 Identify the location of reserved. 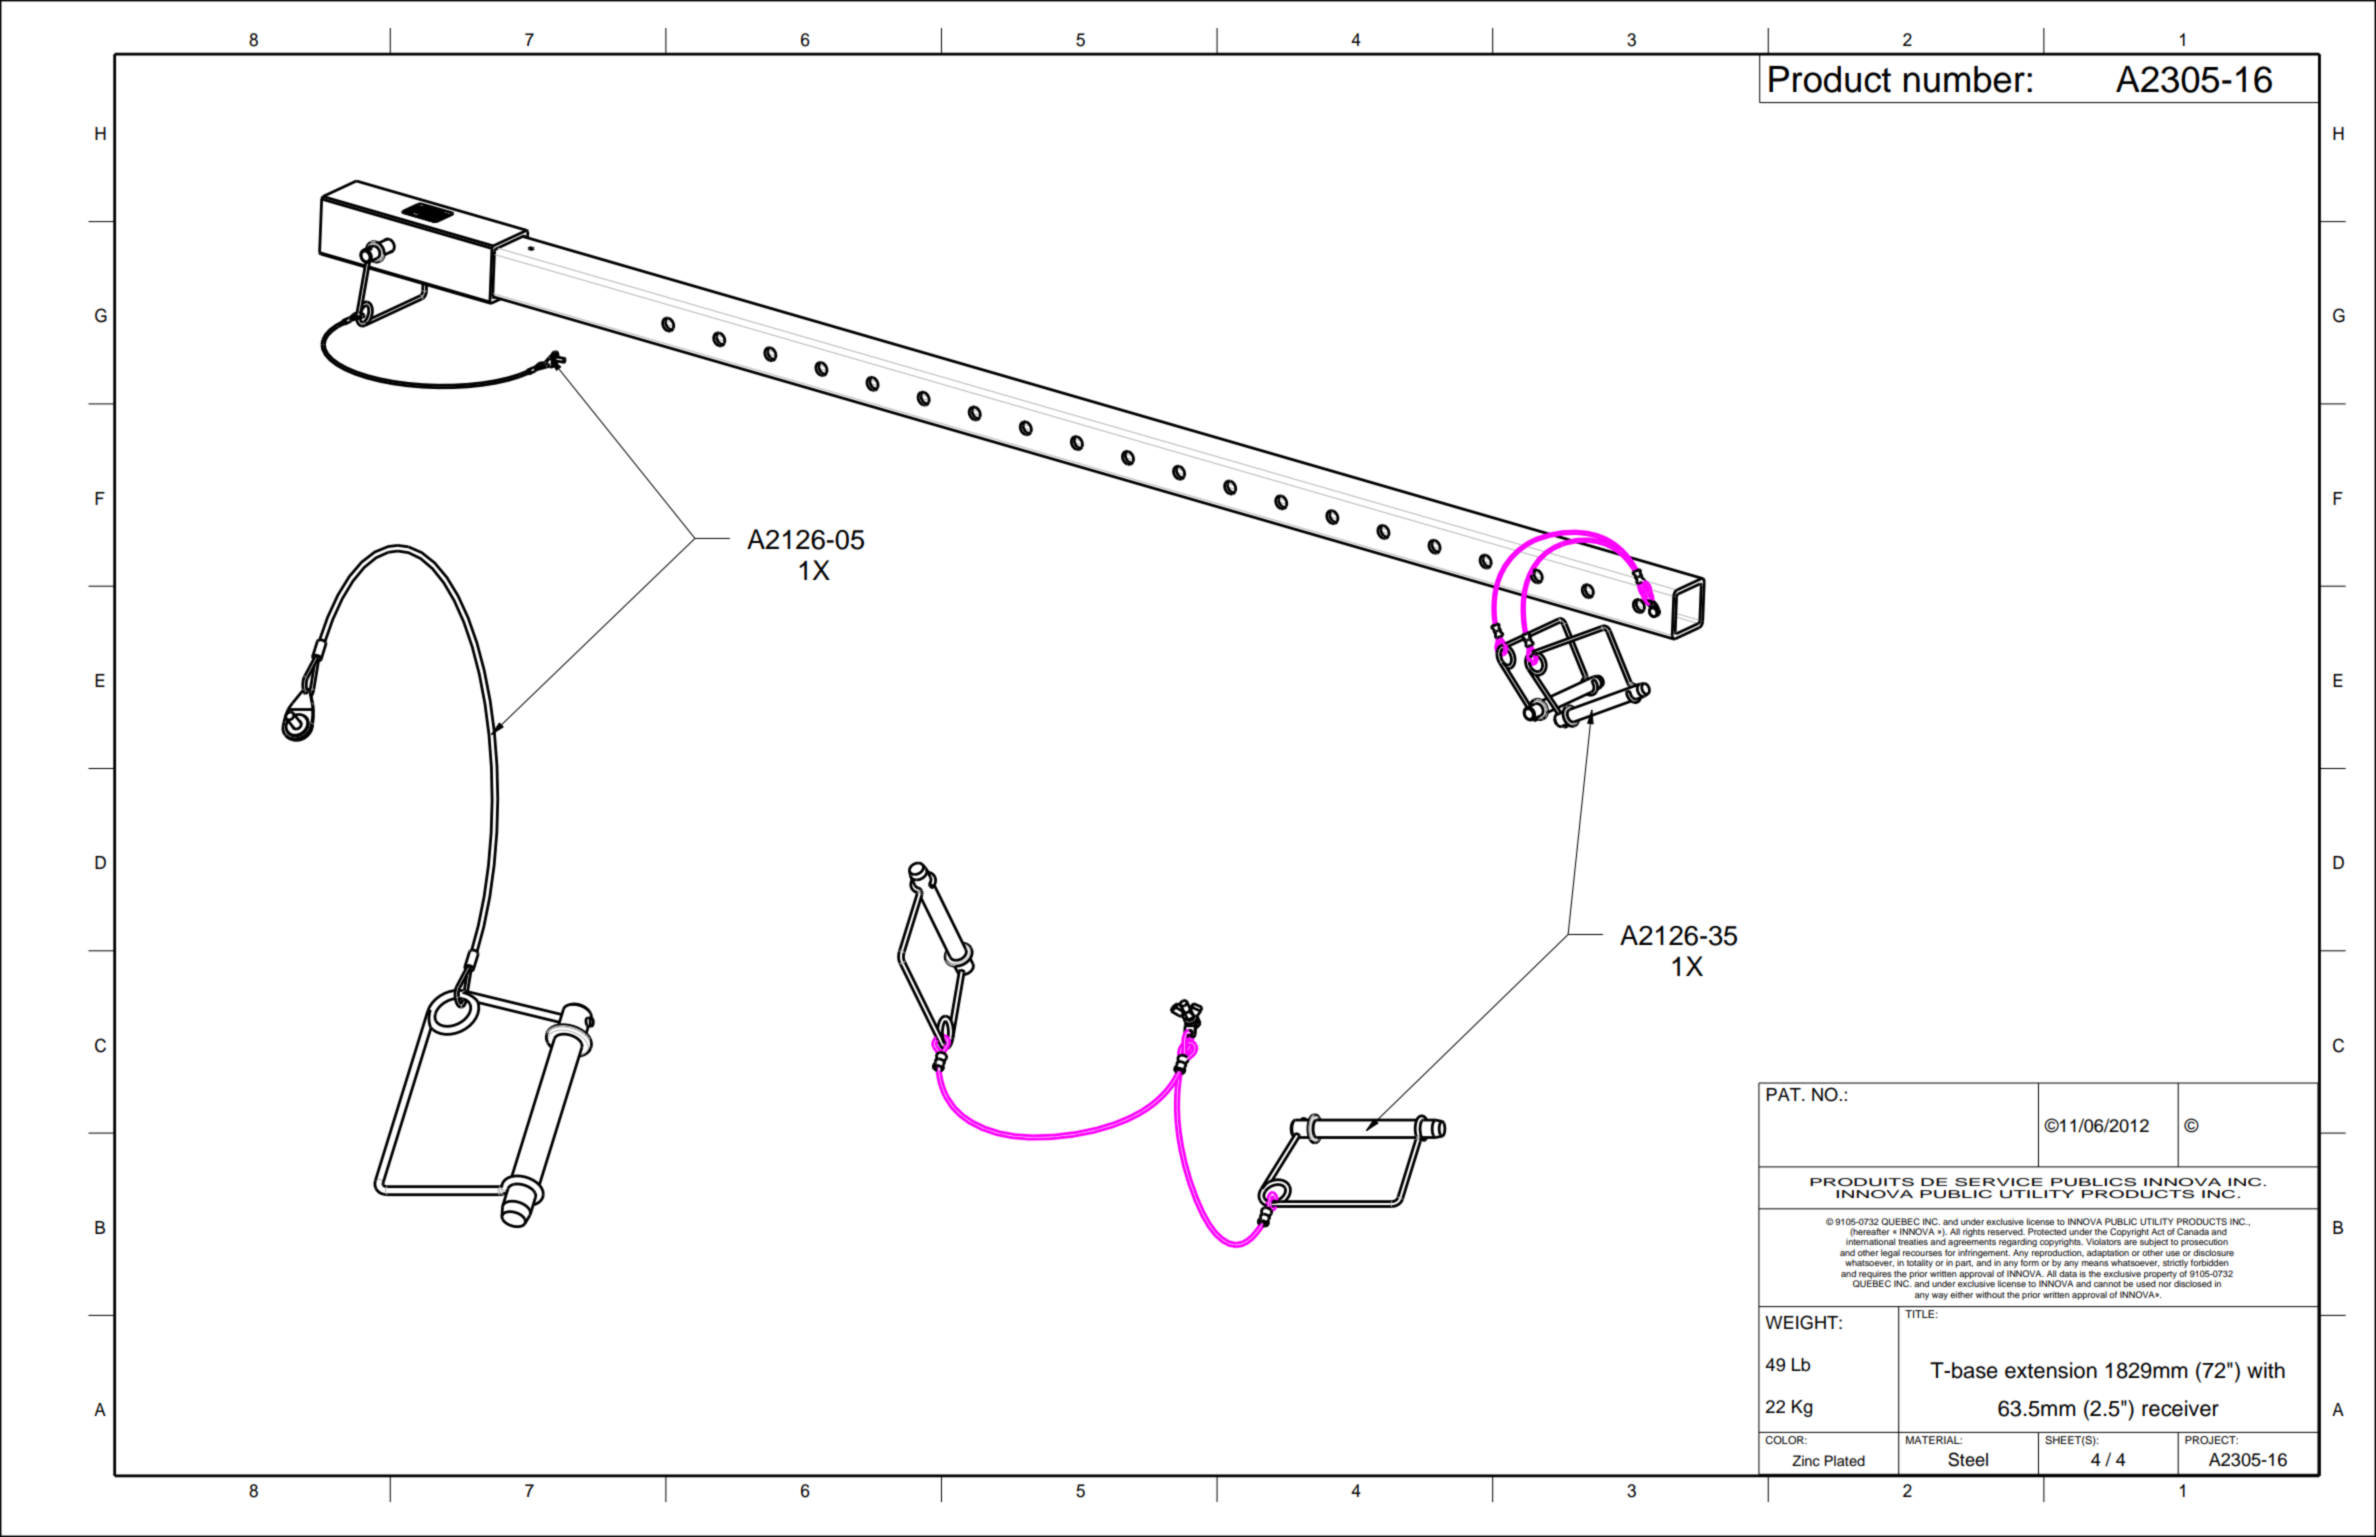
(2006, 1231).
